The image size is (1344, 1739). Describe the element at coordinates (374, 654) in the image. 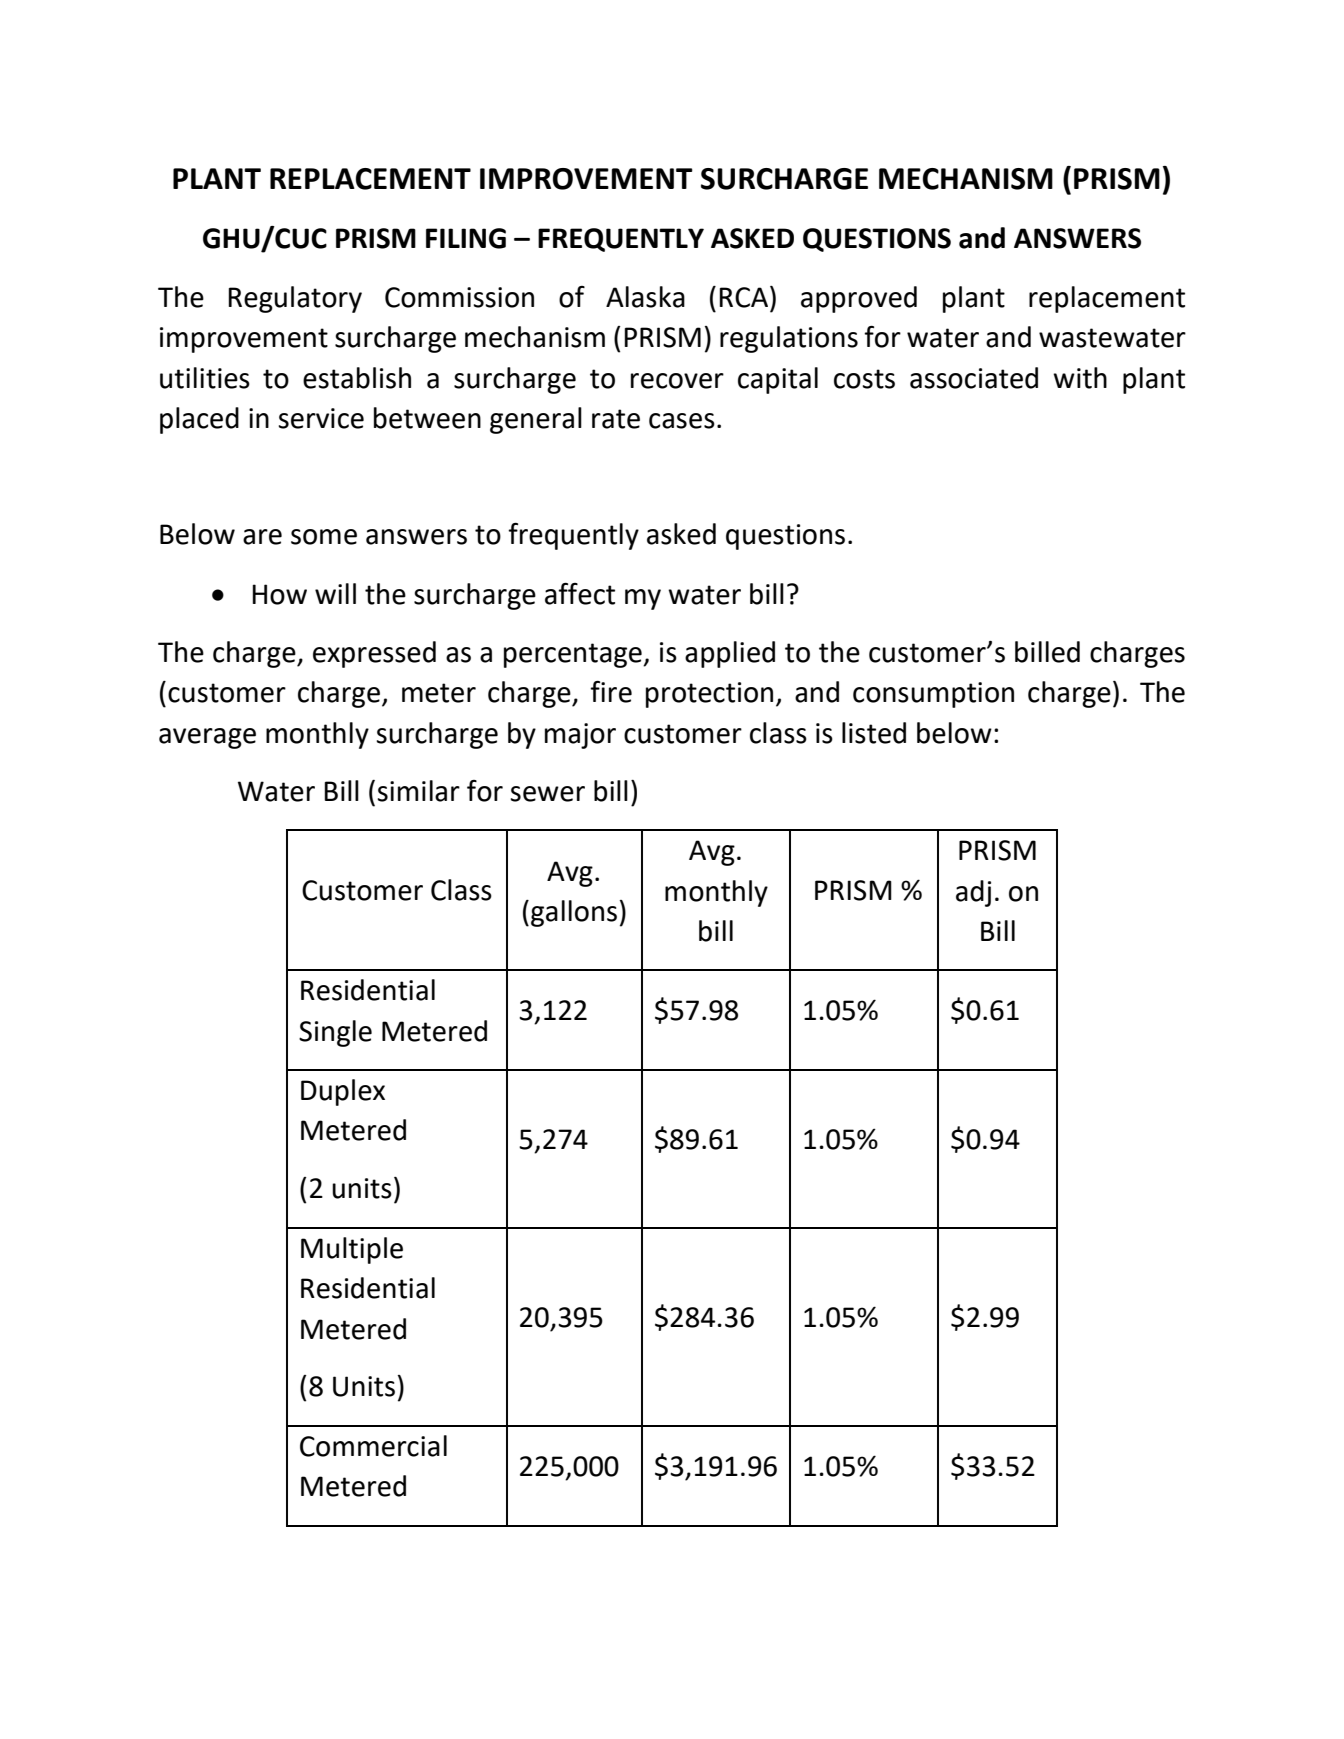

I see `expressed` at that location.
